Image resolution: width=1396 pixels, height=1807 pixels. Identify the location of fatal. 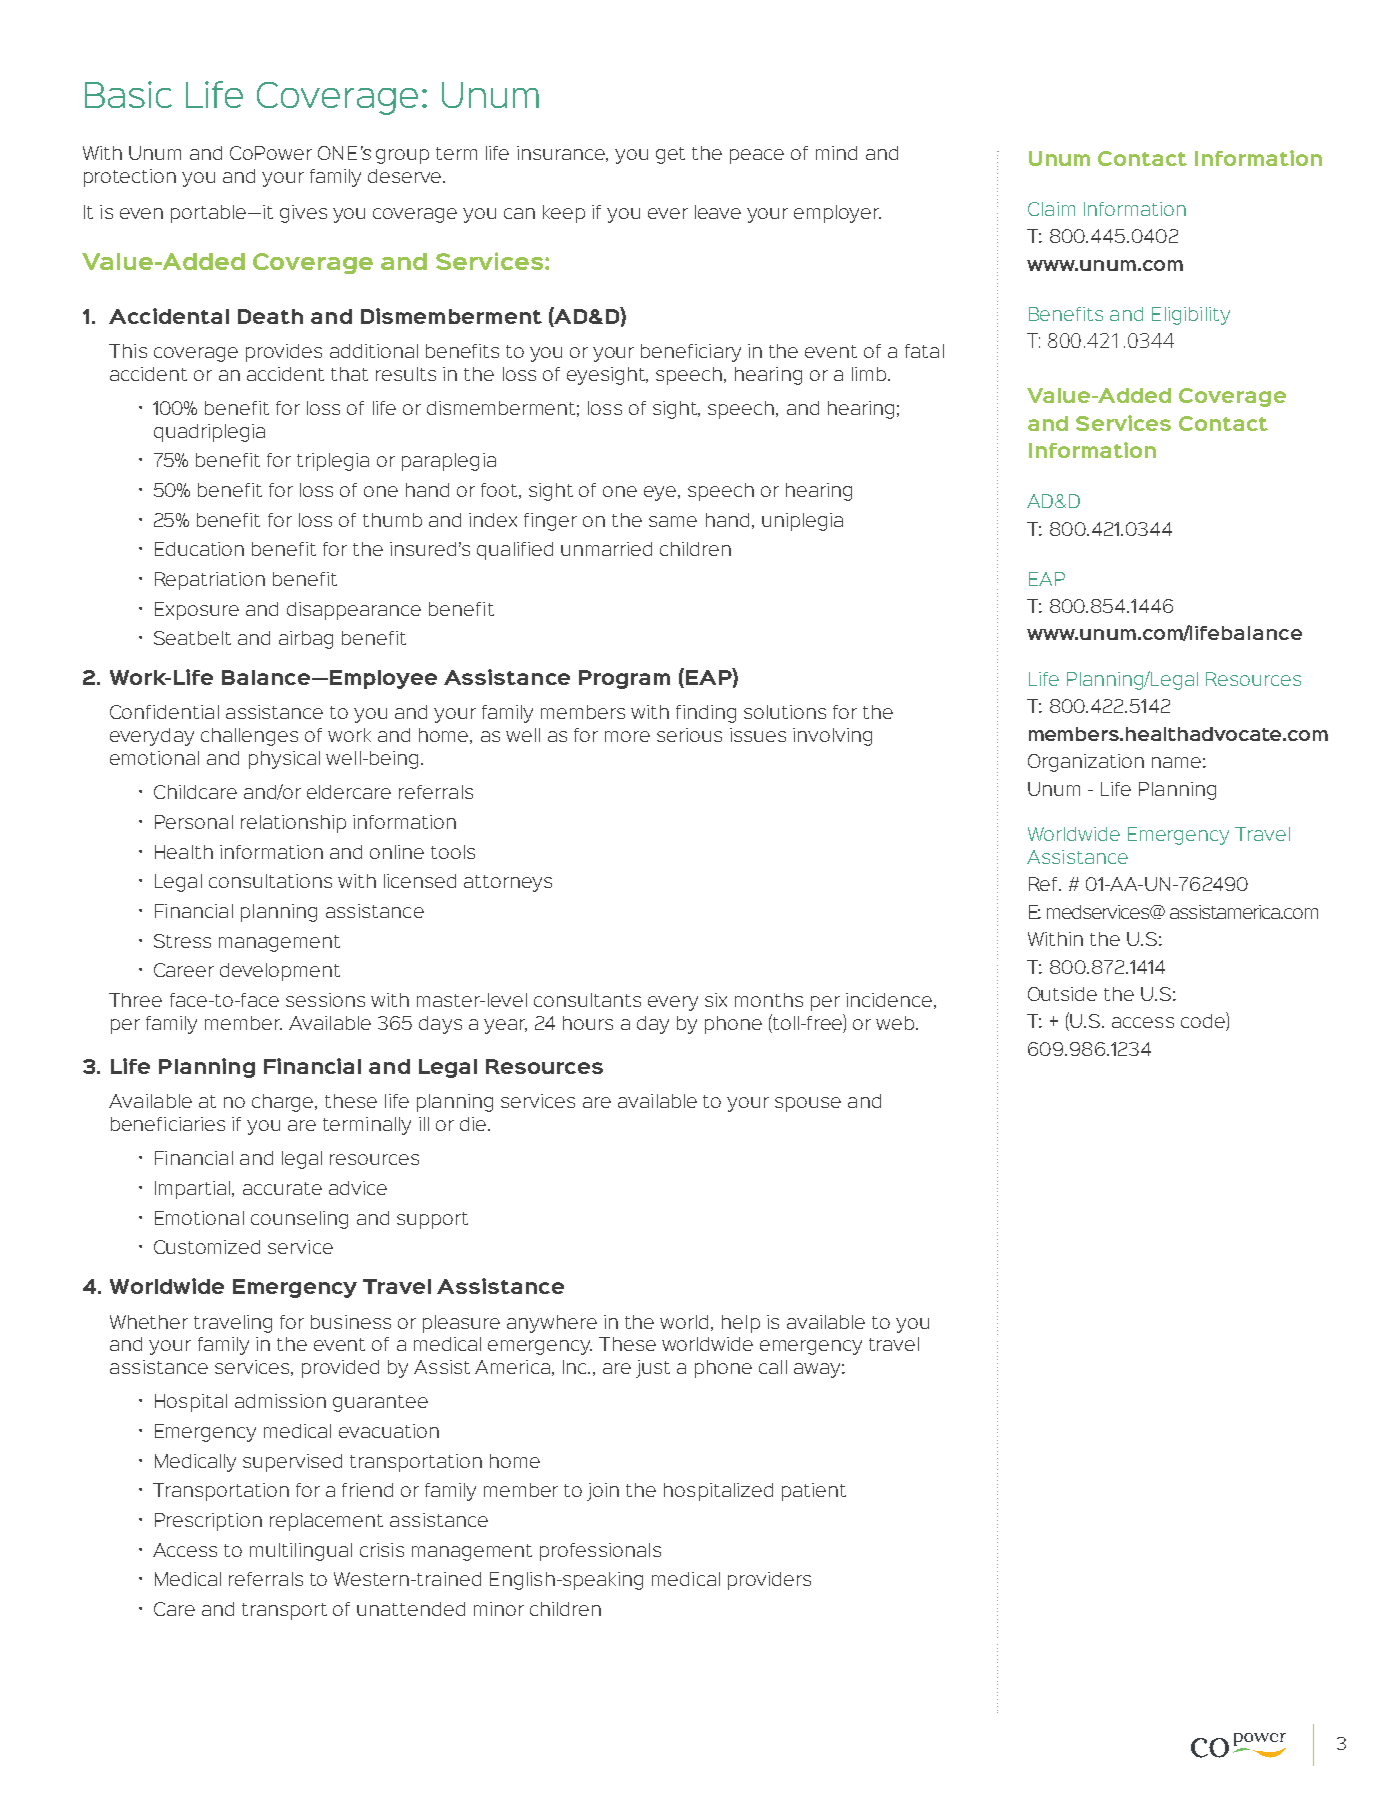
(924, 351).
